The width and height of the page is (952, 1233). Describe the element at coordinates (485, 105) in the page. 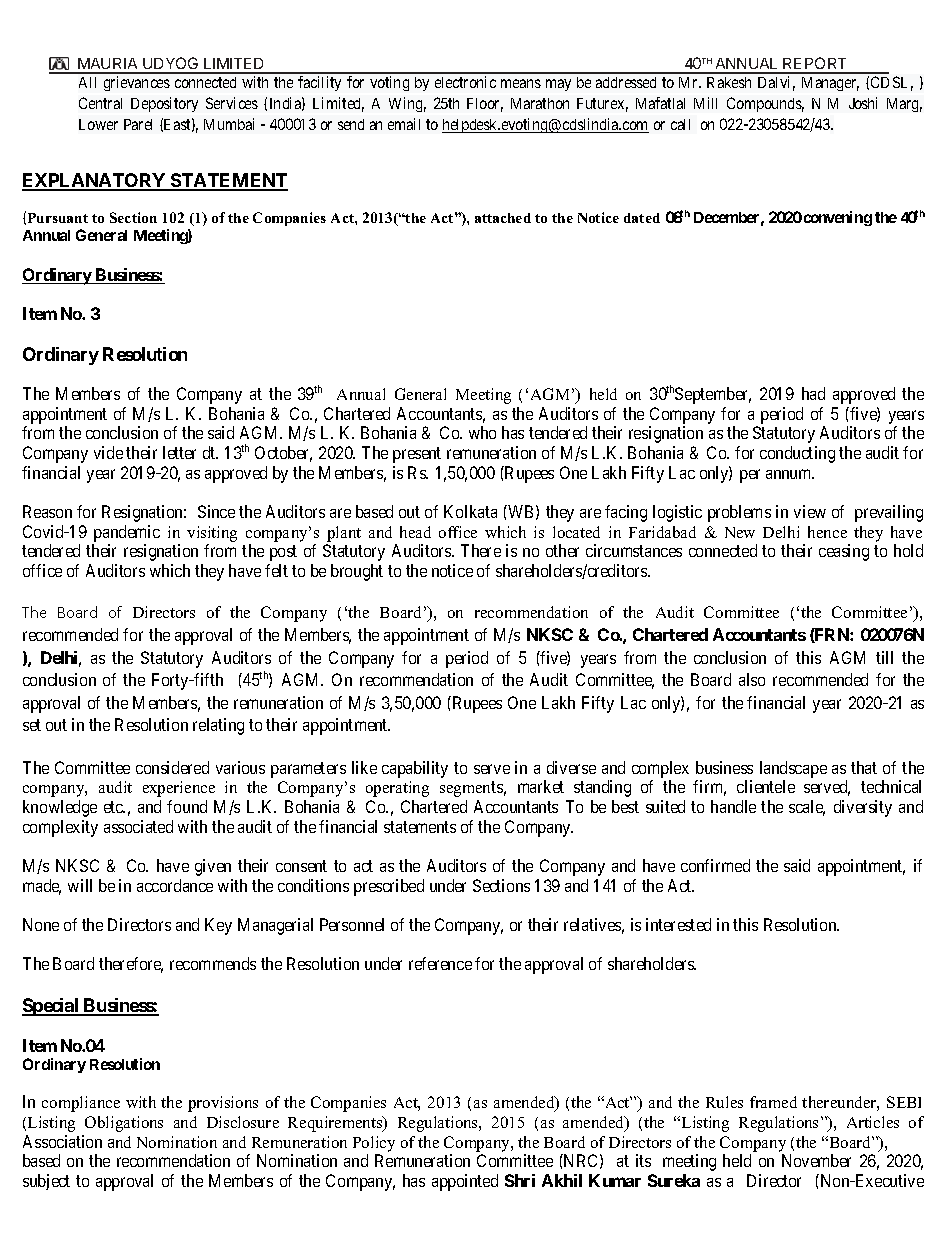

I see `Floor` at that location.
